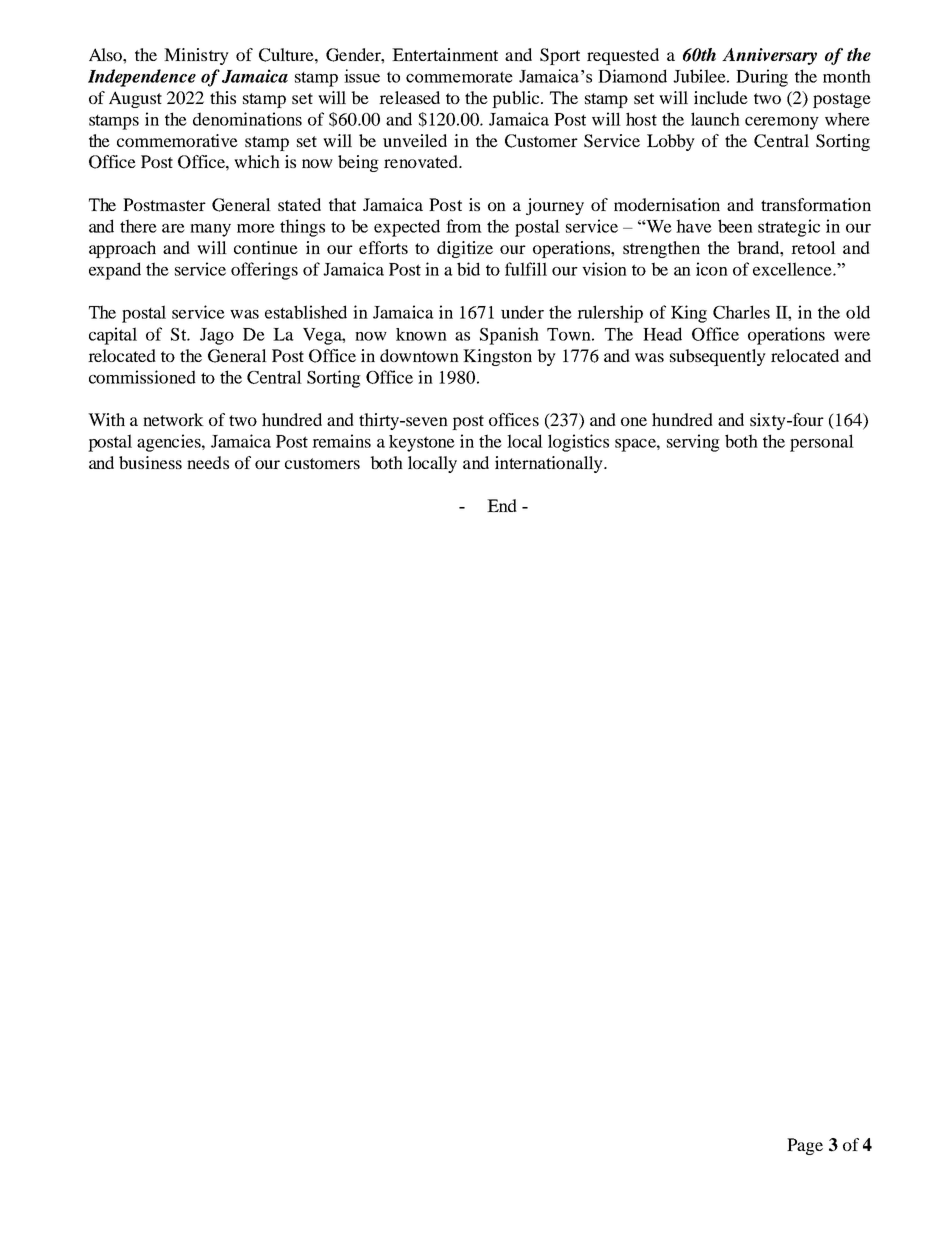 This page has width=952, height=1233. Describe the element at coordinates (217, 336) in the page. I see `Jago` at that location.
